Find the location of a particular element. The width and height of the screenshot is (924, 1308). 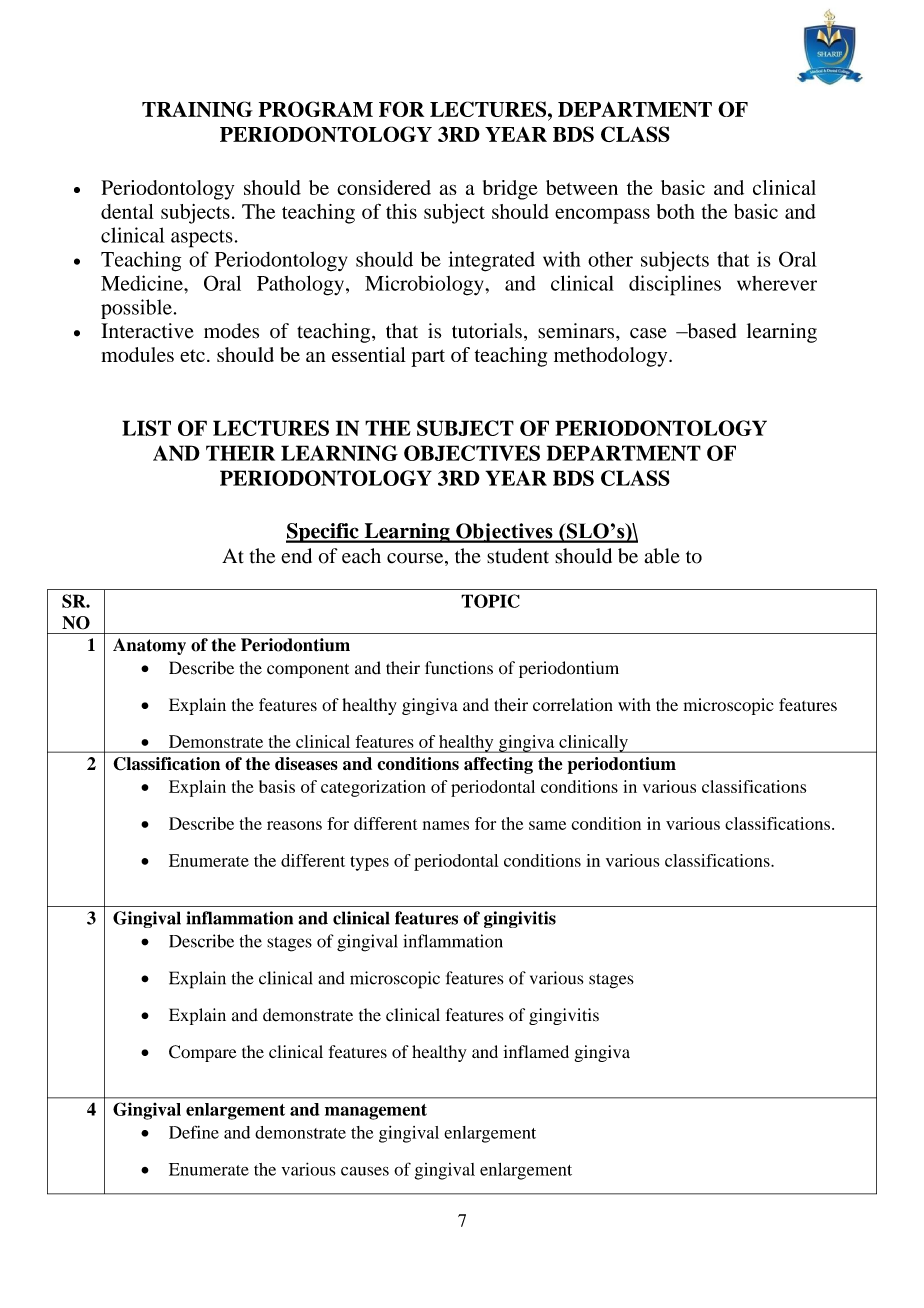

bridge is located at coordinates (510, 190).
